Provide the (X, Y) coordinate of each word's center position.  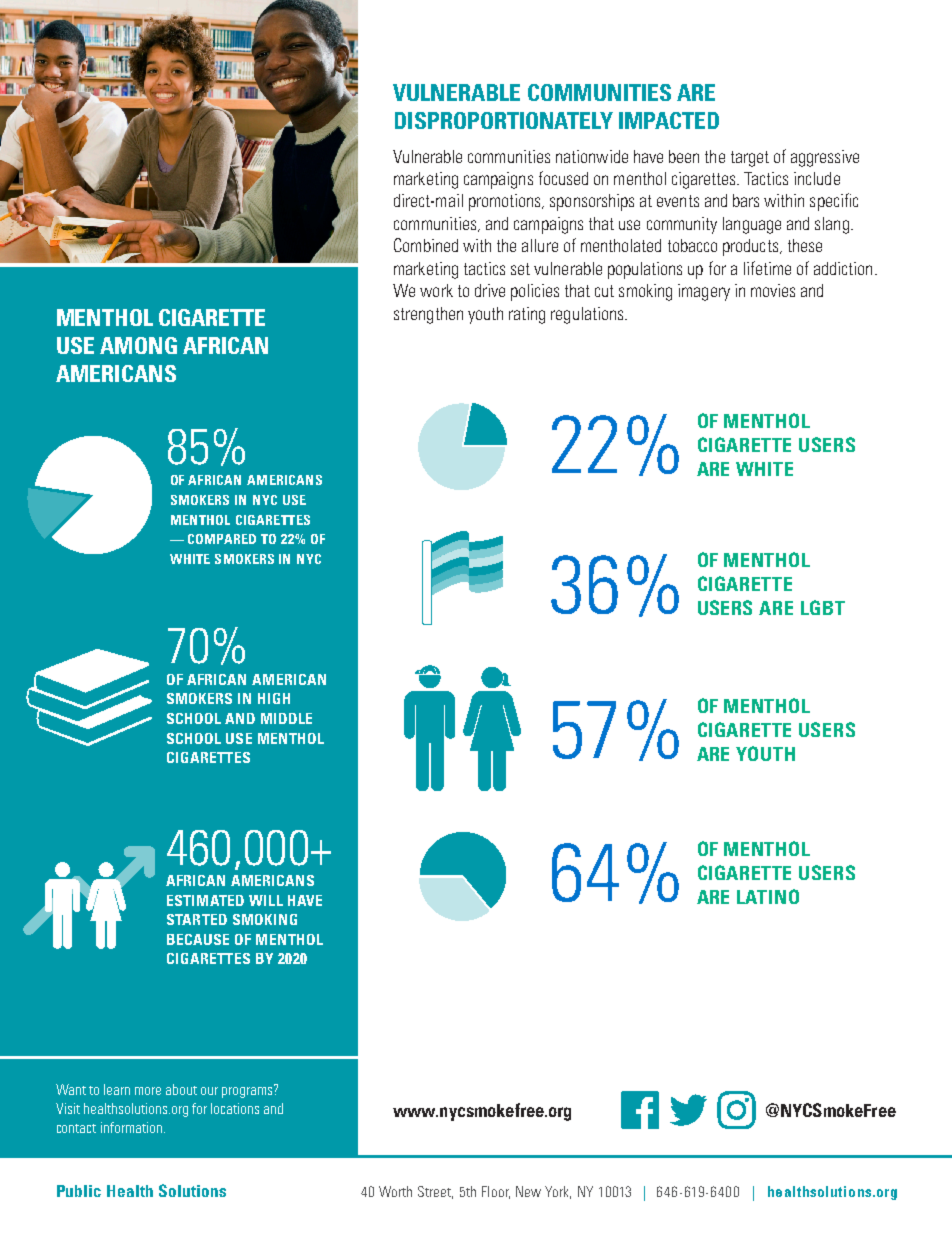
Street (435, 1192)
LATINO (768, 896)
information (131, 1127)
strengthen (428, 315)
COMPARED (222, 539)
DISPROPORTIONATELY (504, 120)
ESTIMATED (205, 900)
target (750, 159)
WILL (266, 900)
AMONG (138, 345)
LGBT (823, 607)
